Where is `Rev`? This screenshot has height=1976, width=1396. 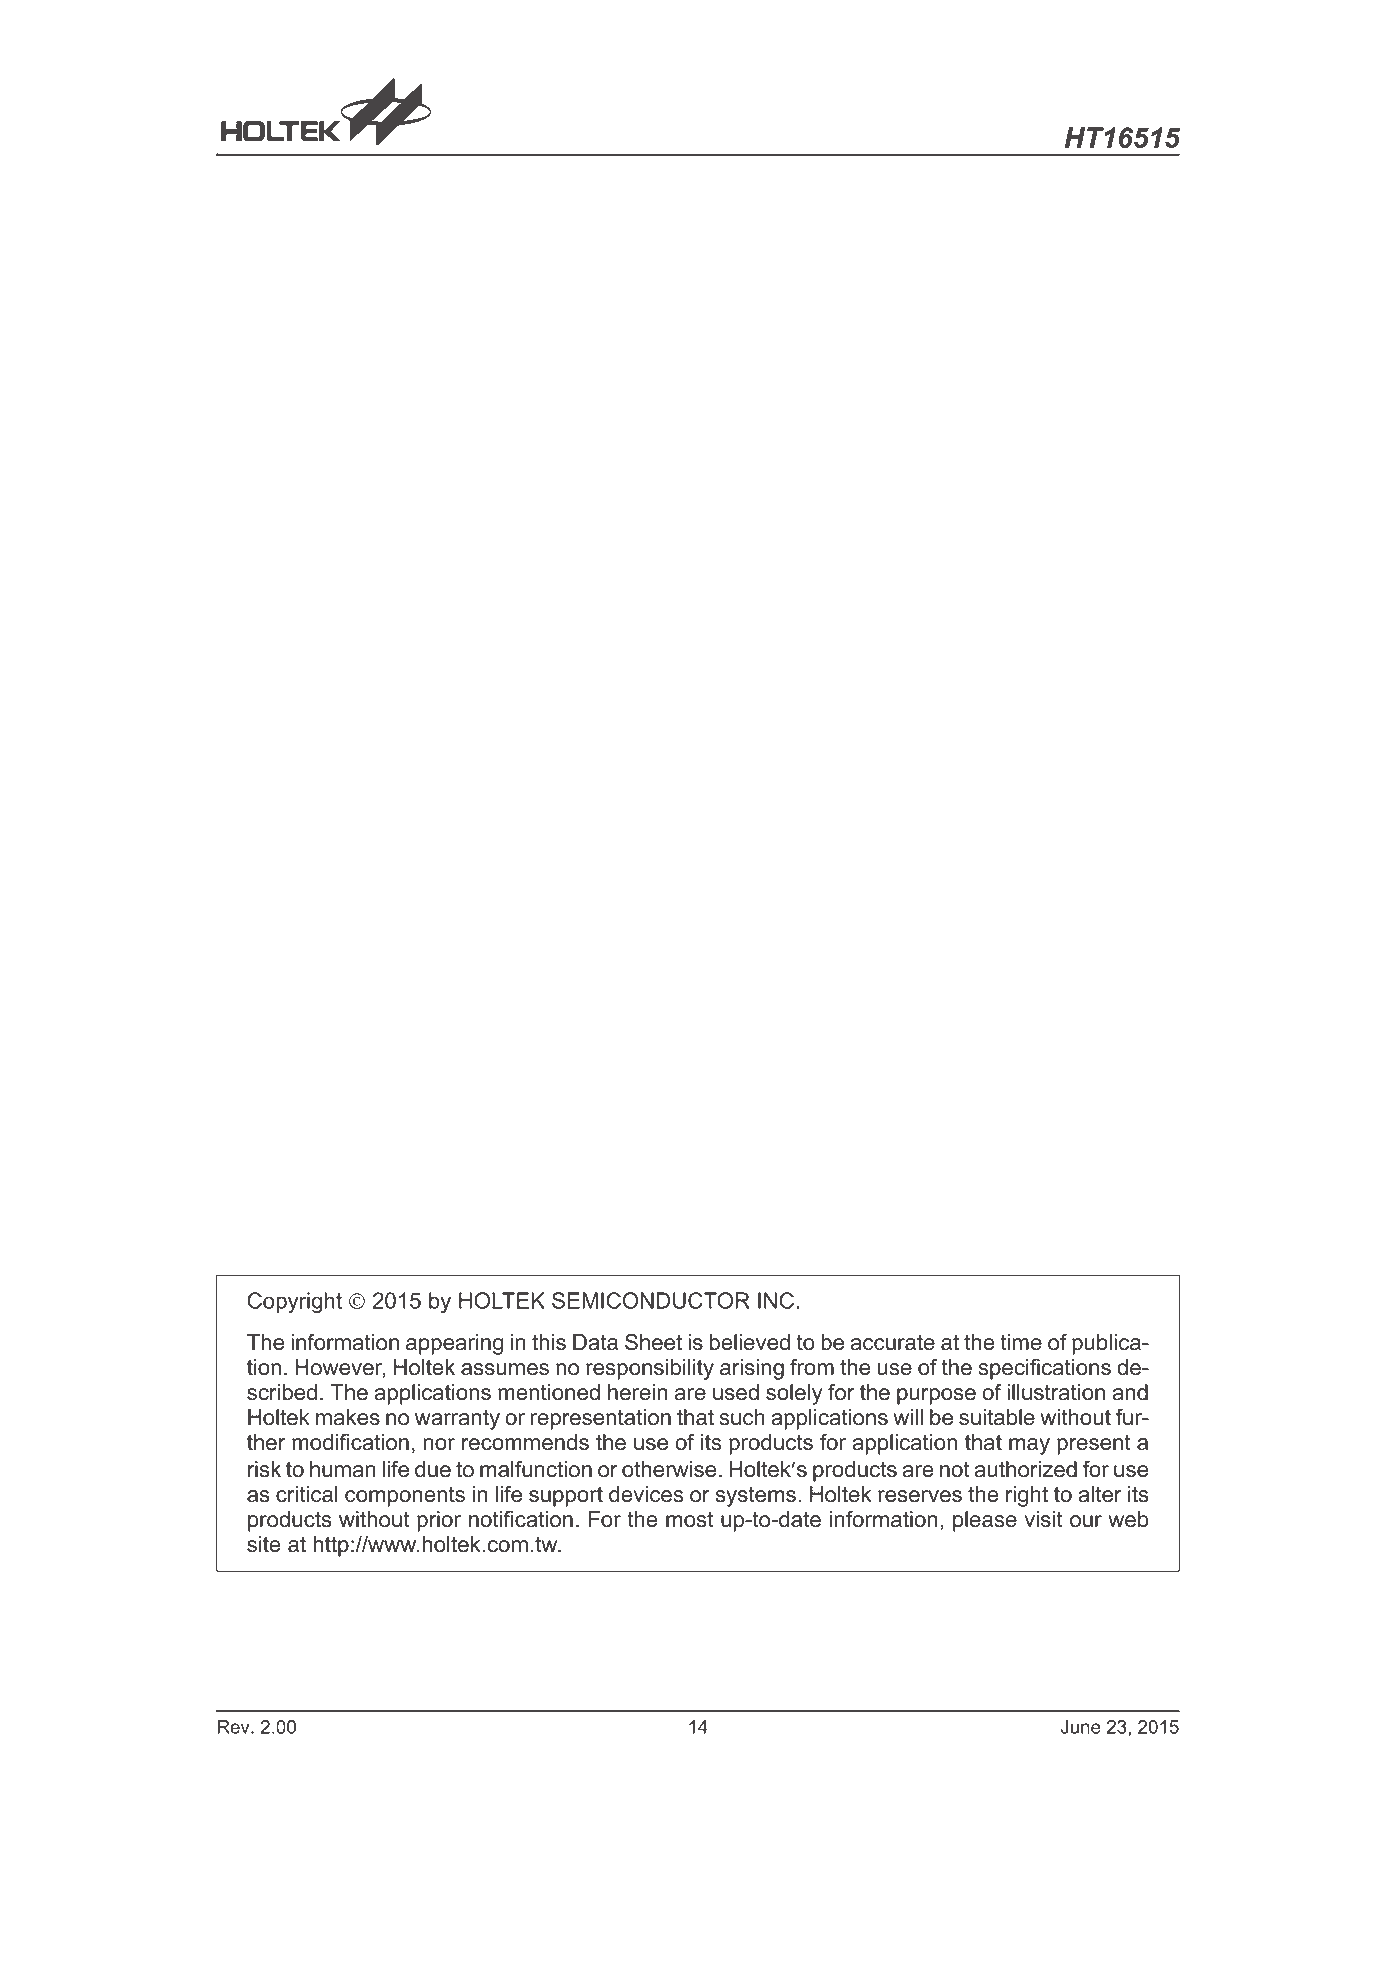
Rev is located at coordinates (235, 1727).
